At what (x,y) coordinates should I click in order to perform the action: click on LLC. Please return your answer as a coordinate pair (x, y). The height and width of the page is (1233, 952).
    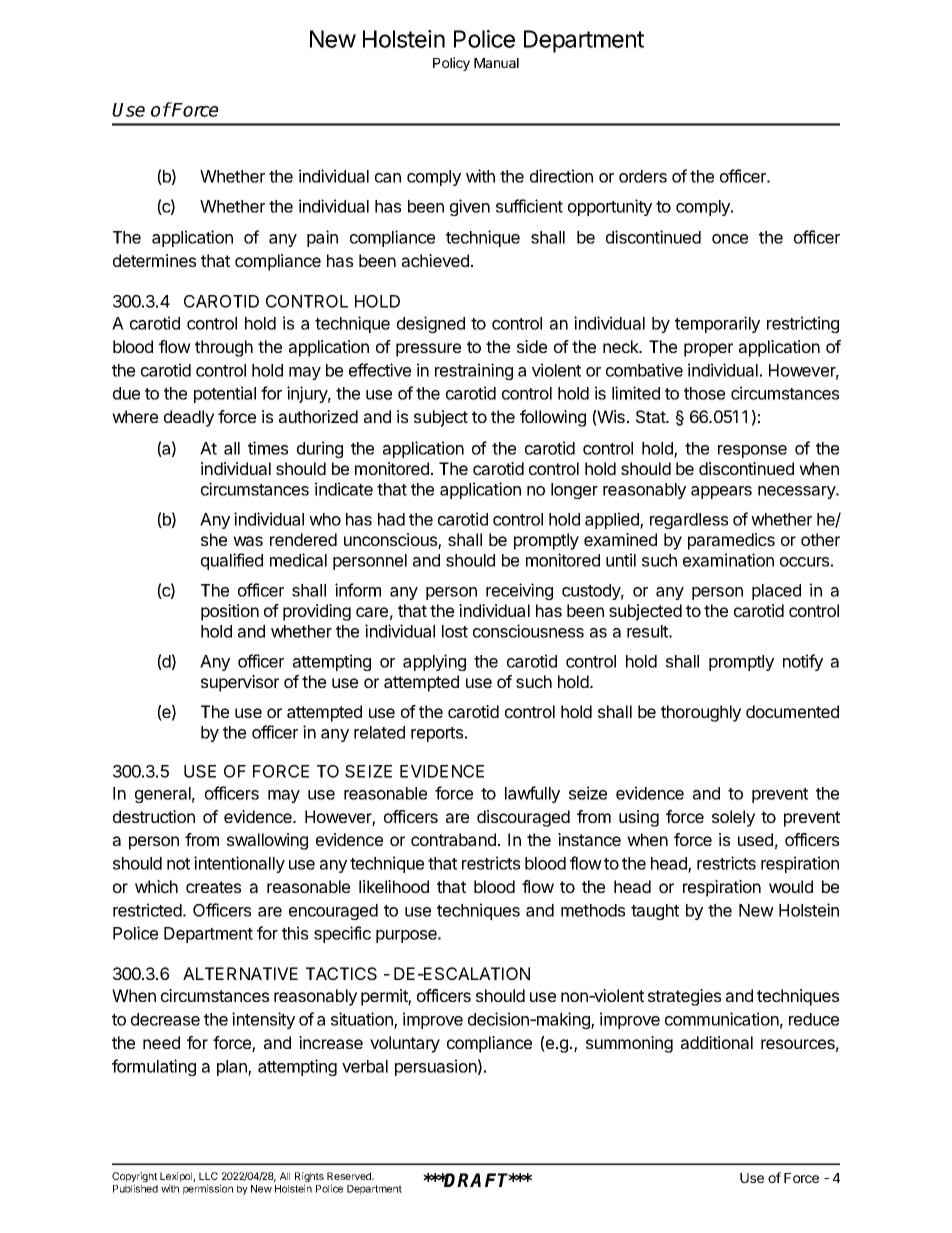
    Looking at the image, I should click on (208, 1176).
